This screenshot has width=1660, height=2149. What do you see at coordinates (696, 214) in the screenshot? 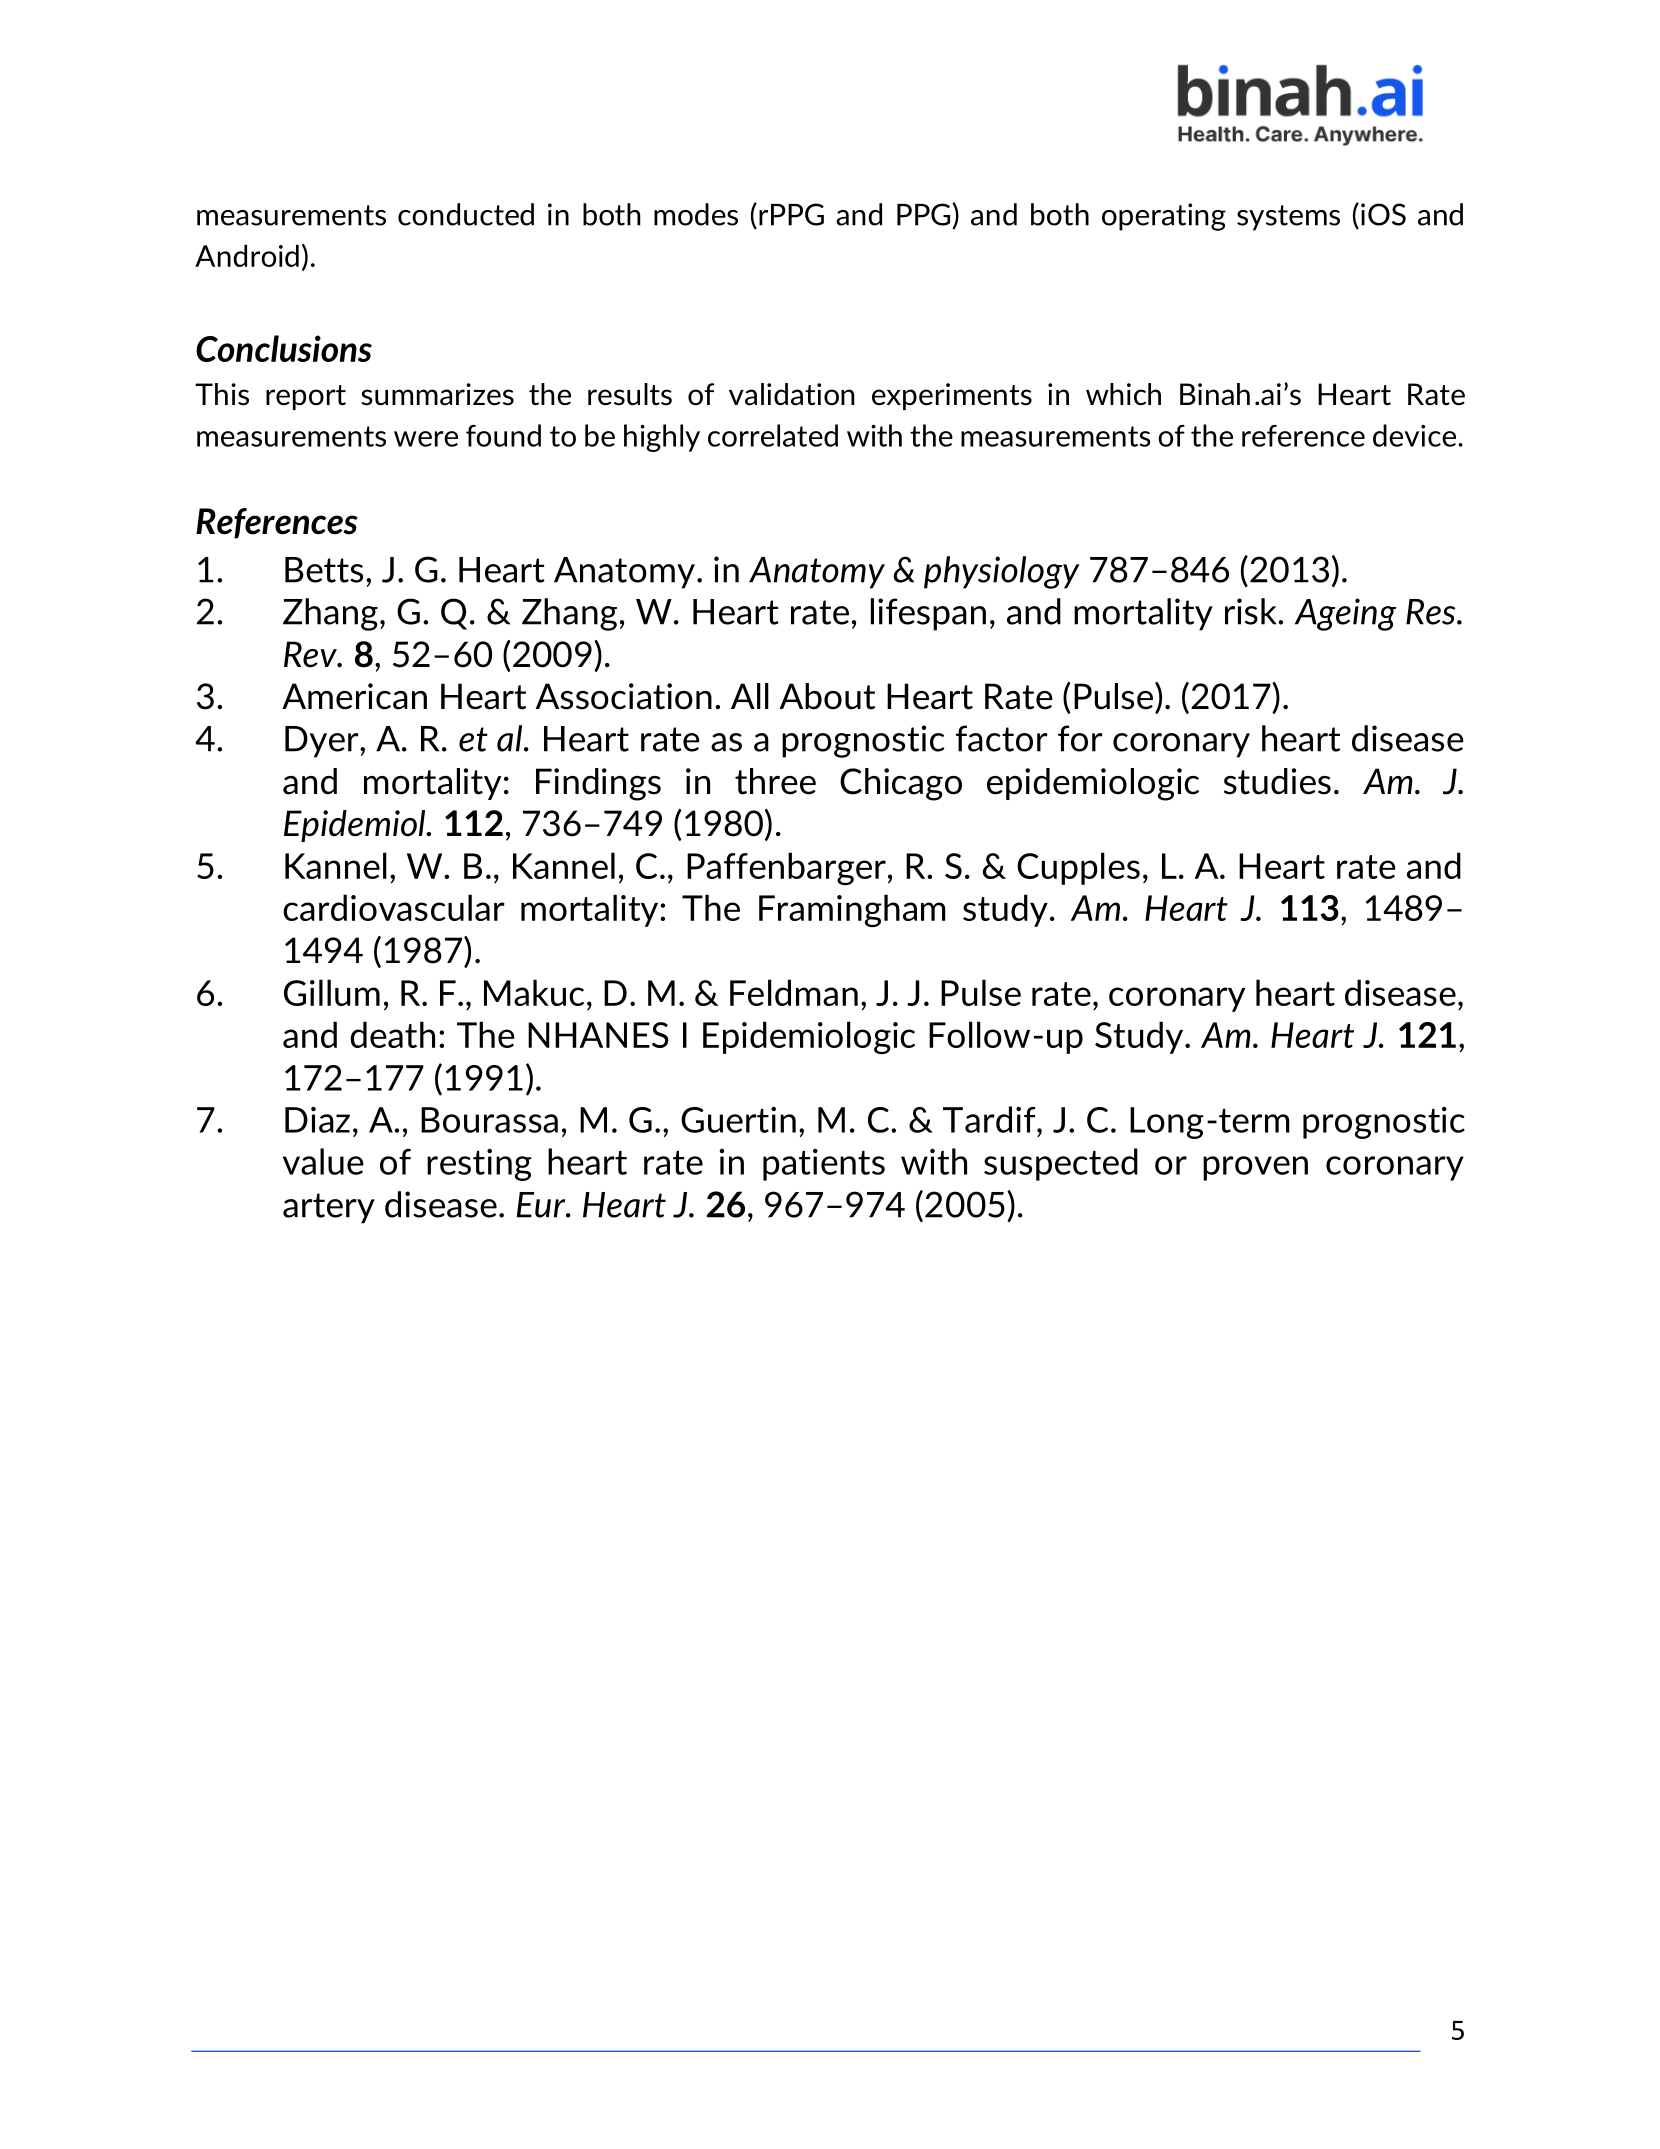
I see `modes` at bounding box center [696, 214].
